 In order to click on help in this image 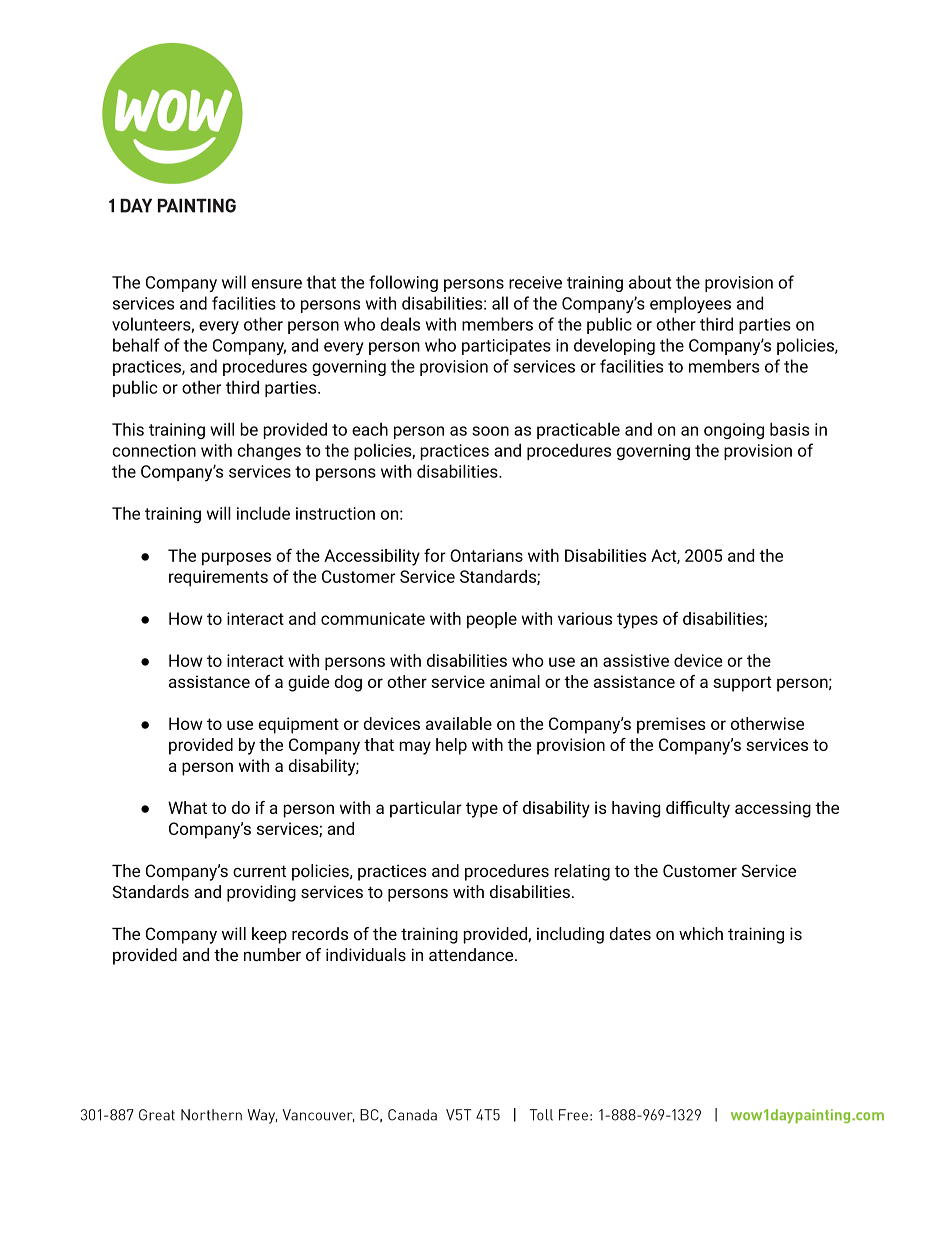, I will do `click(451, 746)`.
